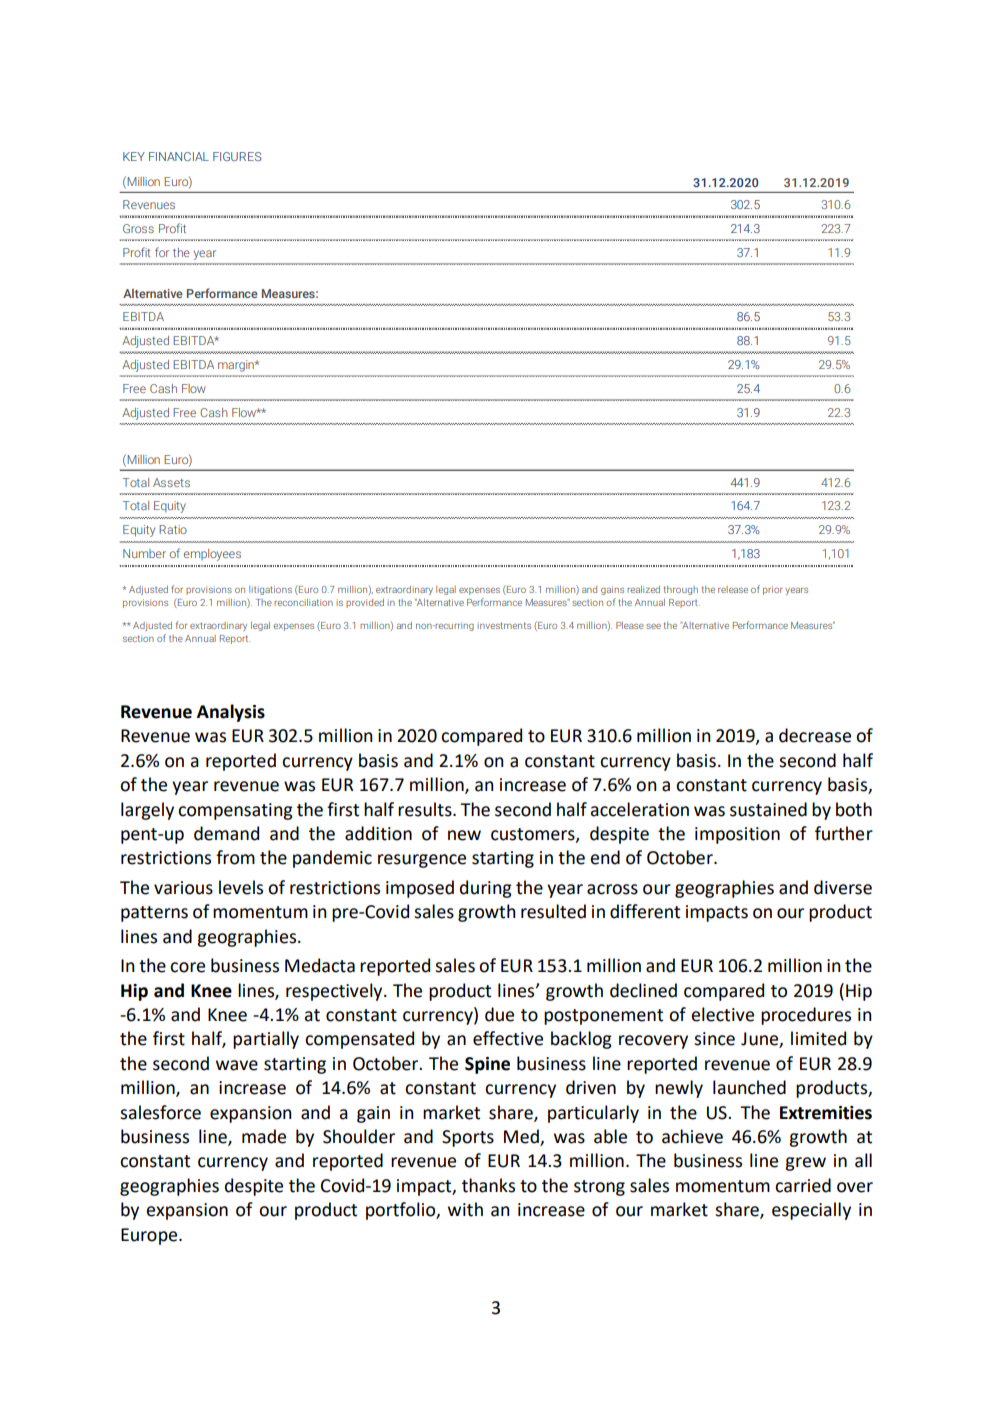 The height and width of the screenshot is (1404, 993). Describe the element at coordinates (237, 156) in the screenshot. I see `FIGURES` at that location.
